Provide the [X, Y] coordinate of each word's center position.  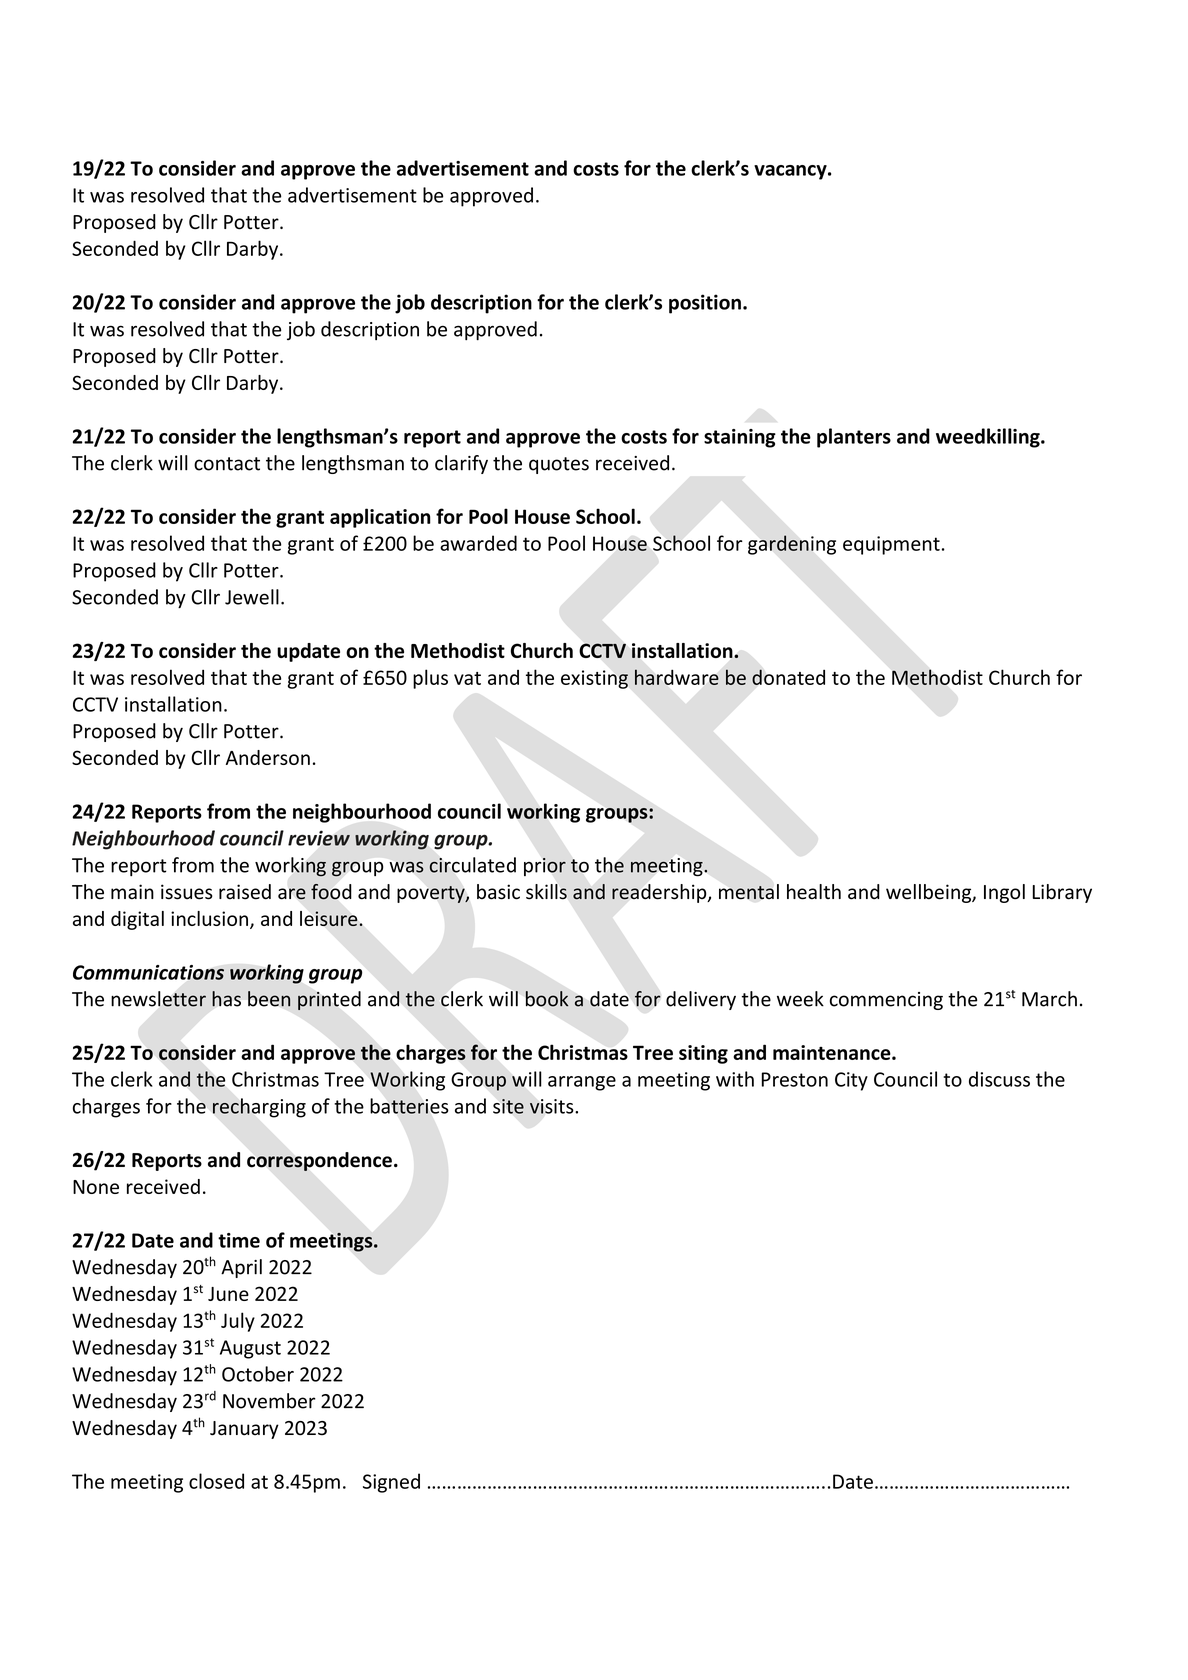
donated [788, 677]
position [705, 304]
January [244, 1430]
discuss [999, 1079]
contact [227, 464]
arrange [582, 1083]
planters [854, 438]
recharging [259, 1108]
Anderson [268, 757]
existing [594, 679]
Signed [391, 1483]
